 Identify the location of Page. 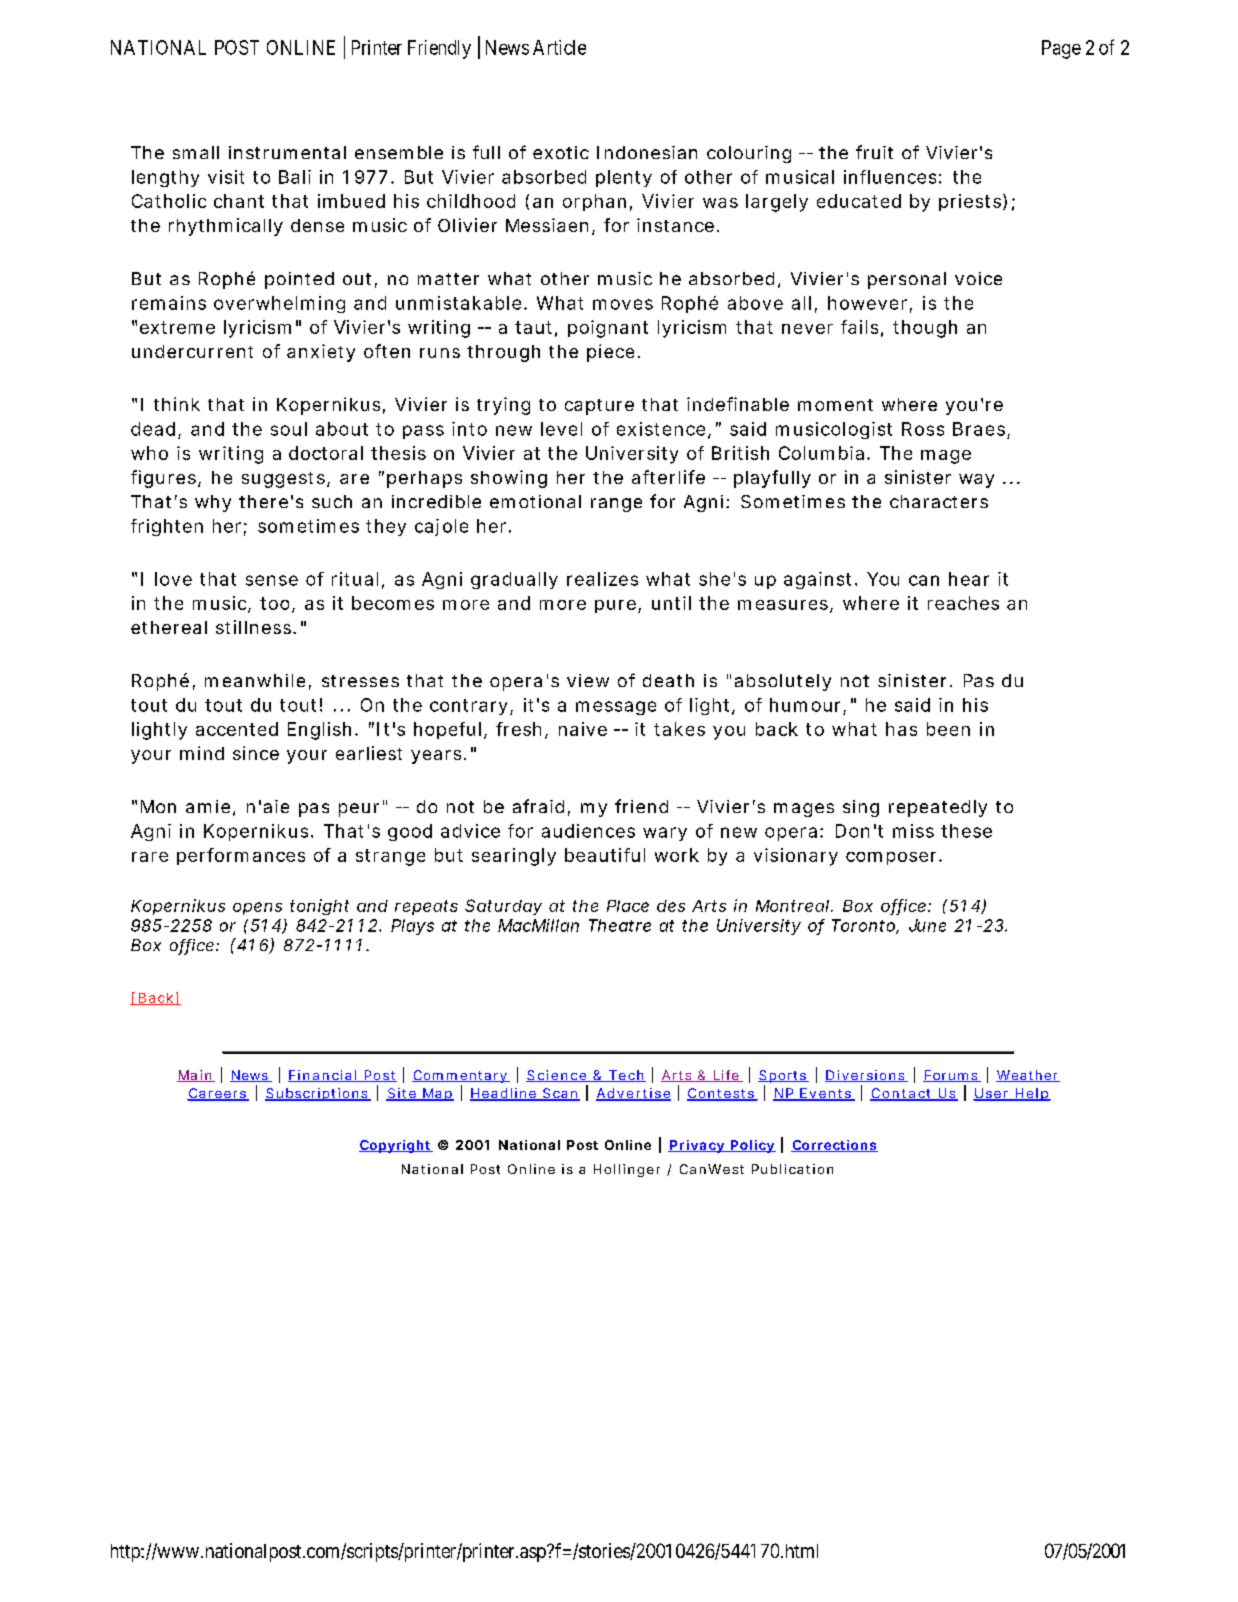
(1061, 49).
